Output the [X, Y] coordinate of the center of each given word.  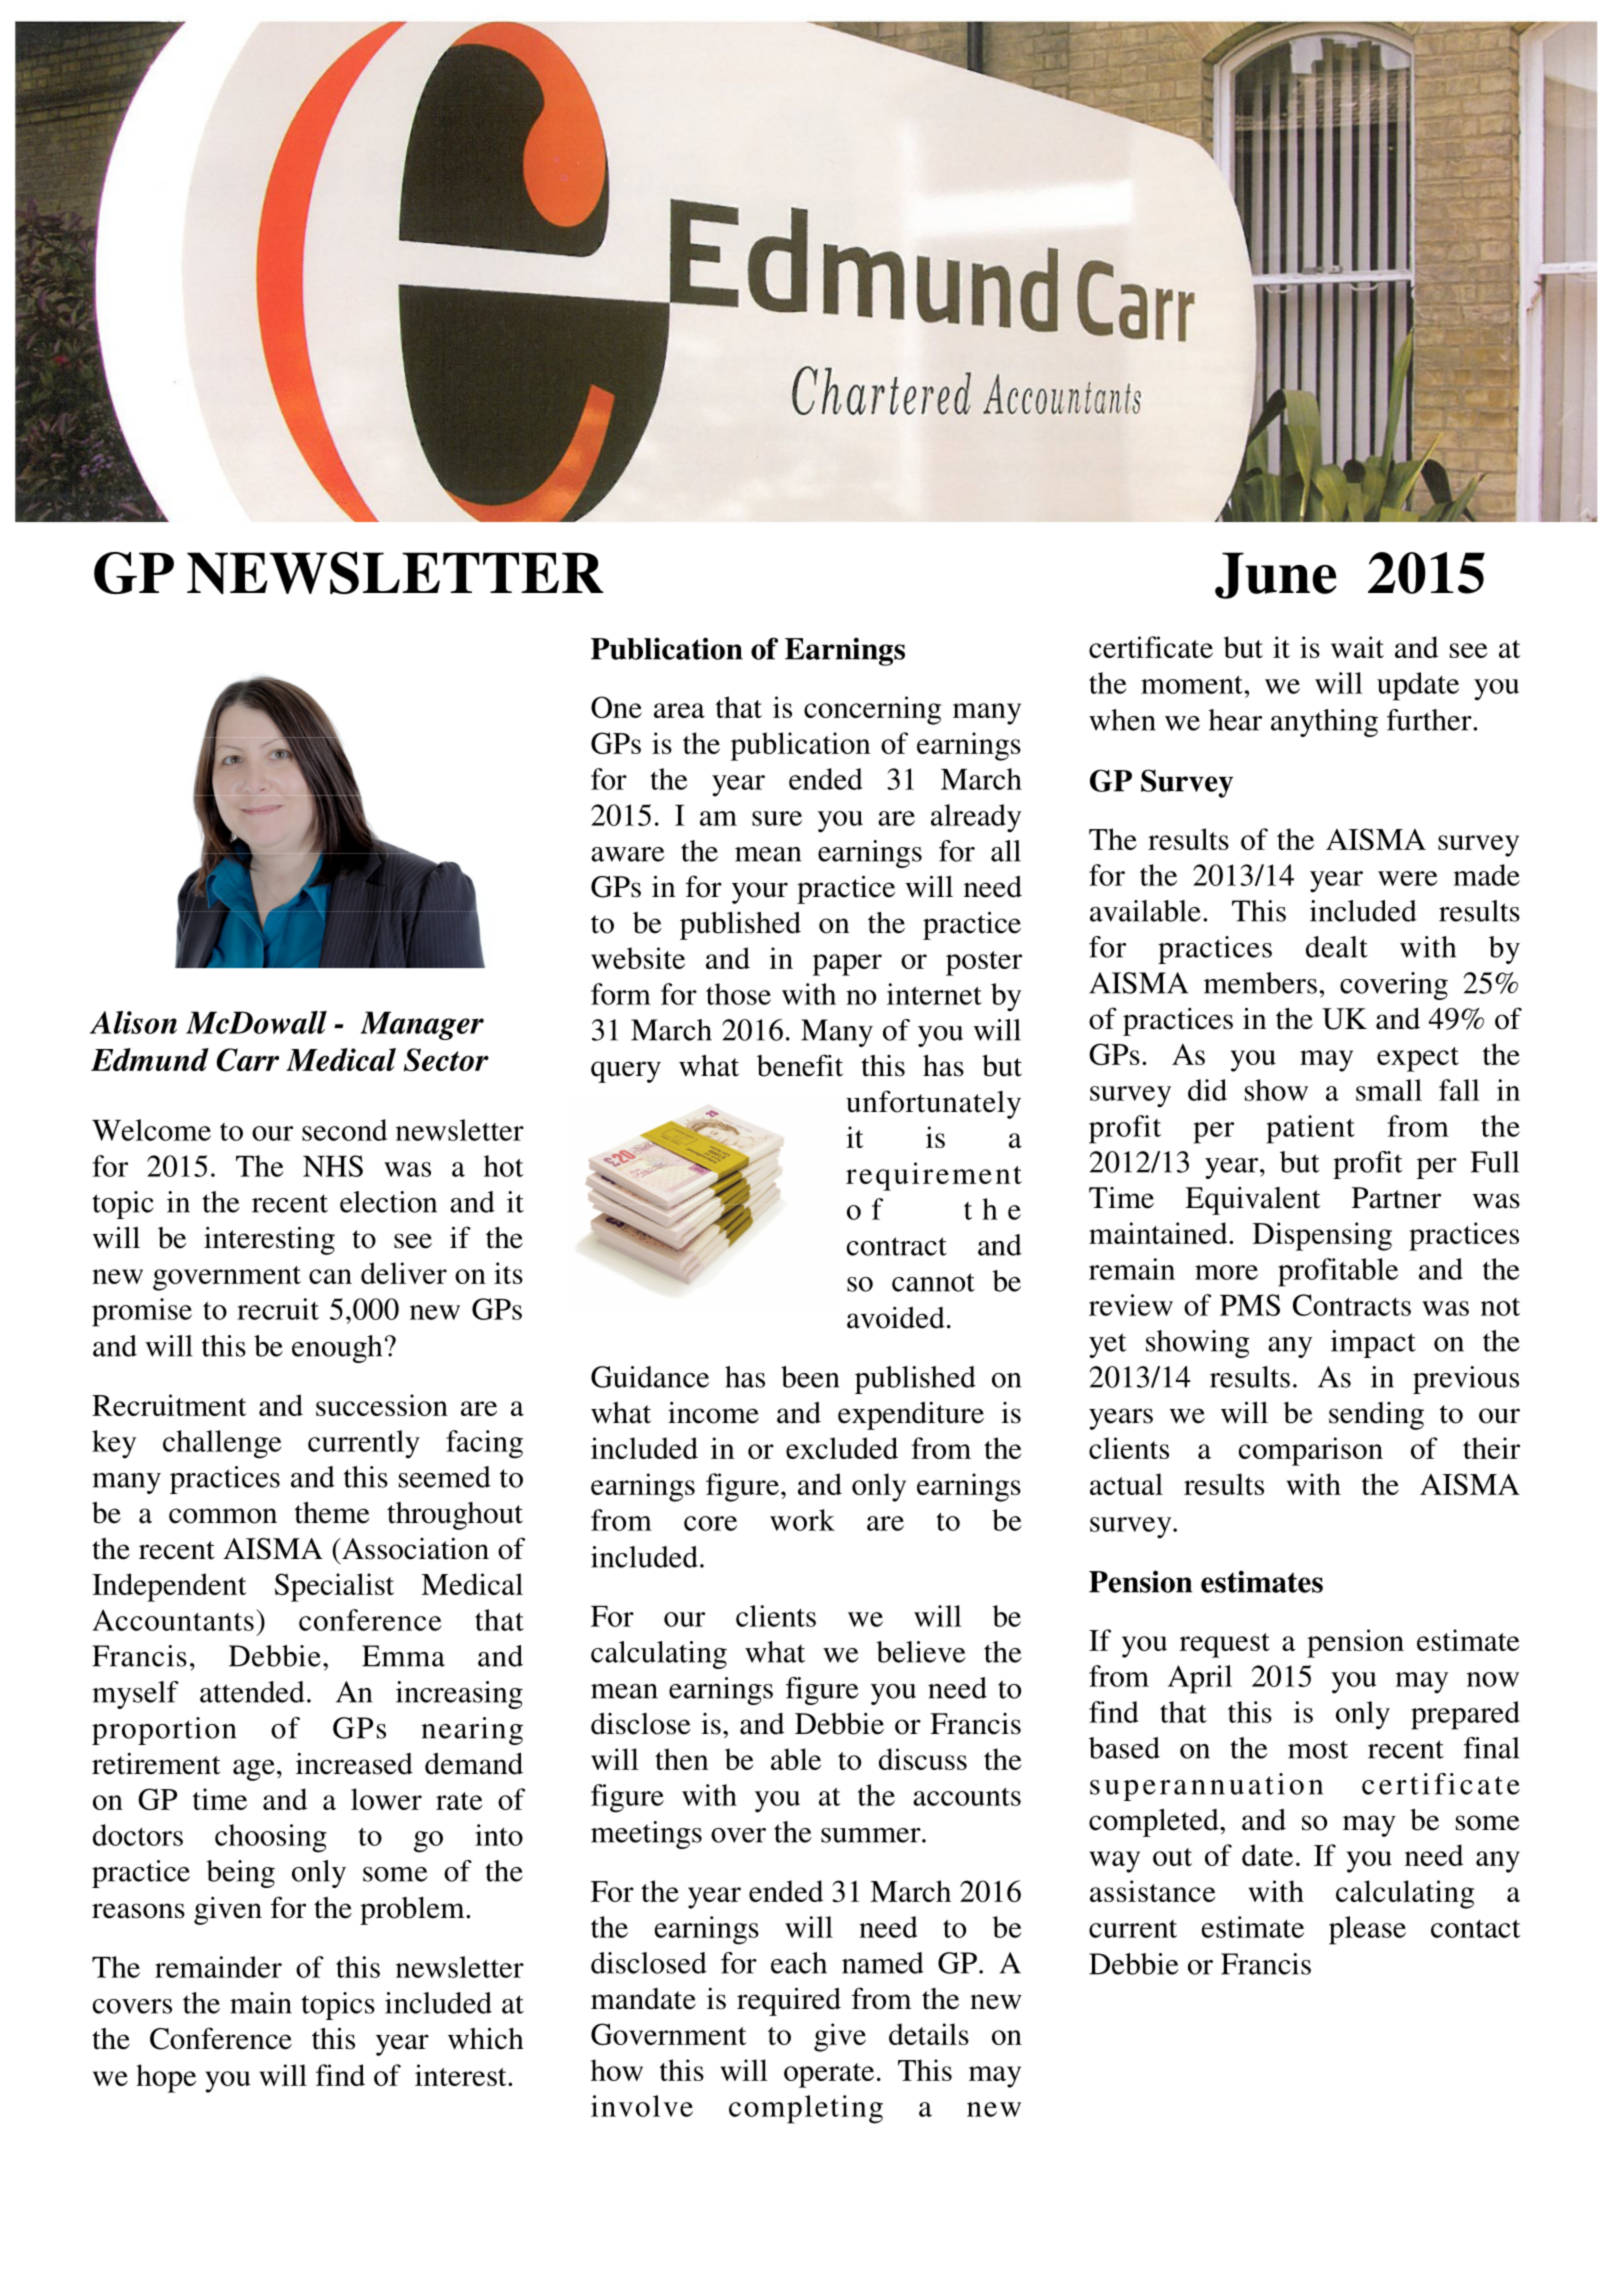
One [616, 707]
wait [1357, 647]
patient [1311, 1129]
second [344, 1130]
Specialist [334, 1587]
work [802, 1520]
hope [166, 2078]
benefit [800, 1065]
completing [806, 2109]
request [1225, 1645]
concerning [872, 710]
